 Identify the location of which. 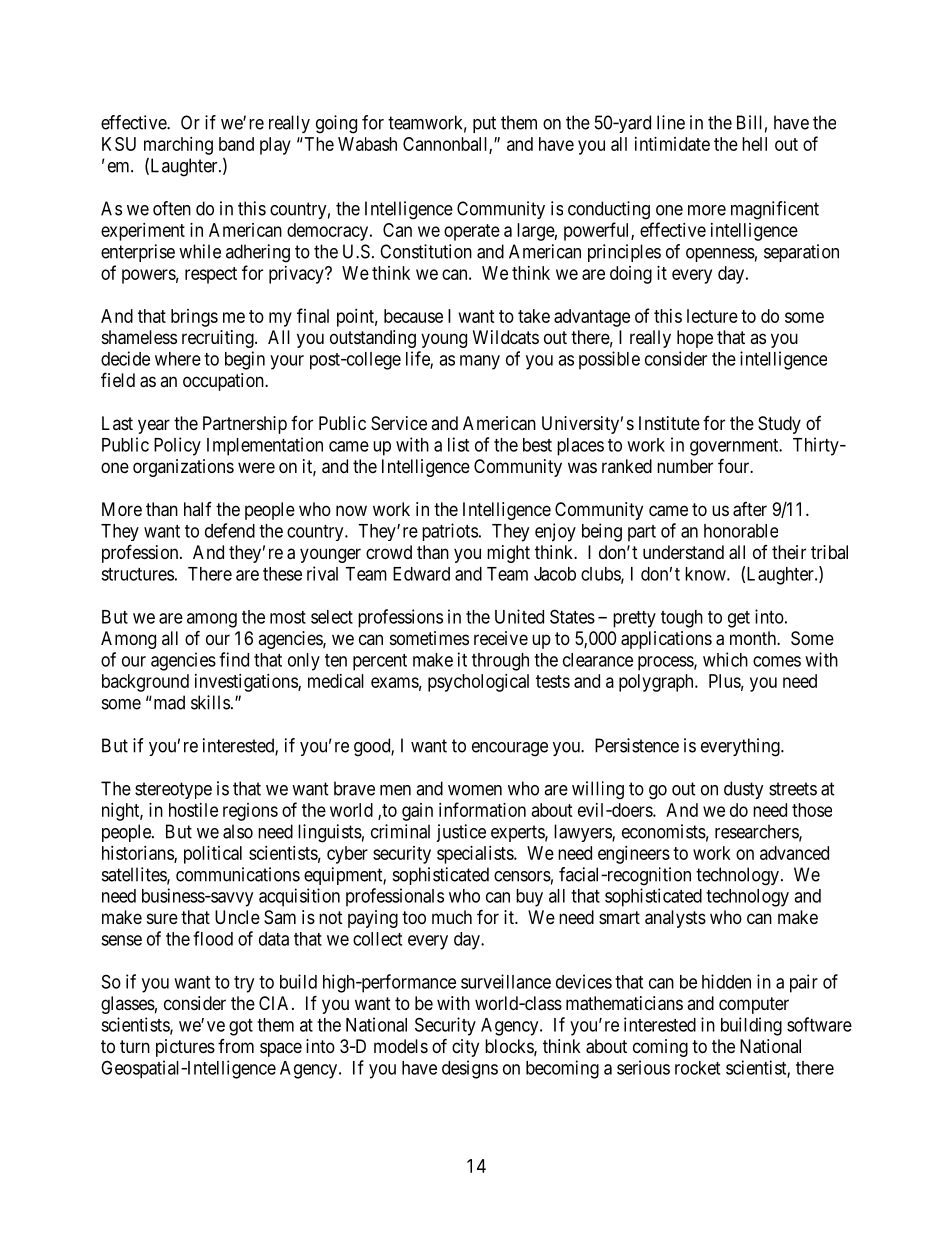
(725, 659).
